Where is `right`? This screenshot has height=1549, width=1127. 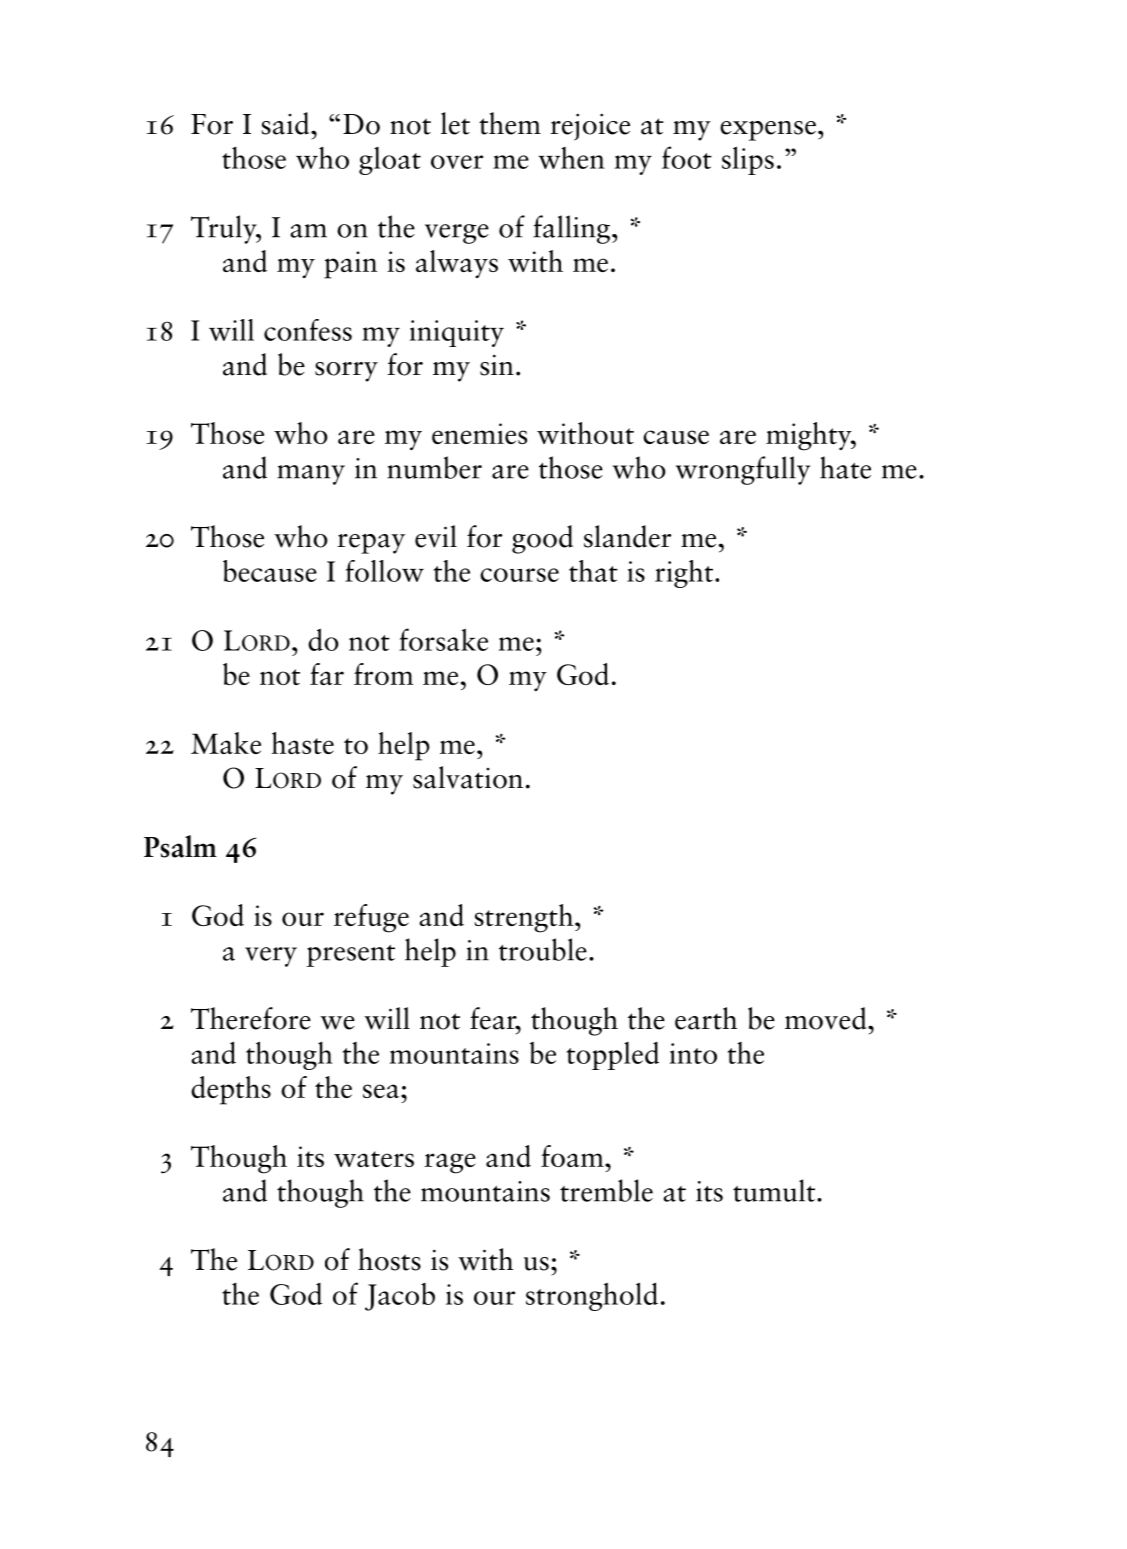 right is located at coordinates (684, 574).
